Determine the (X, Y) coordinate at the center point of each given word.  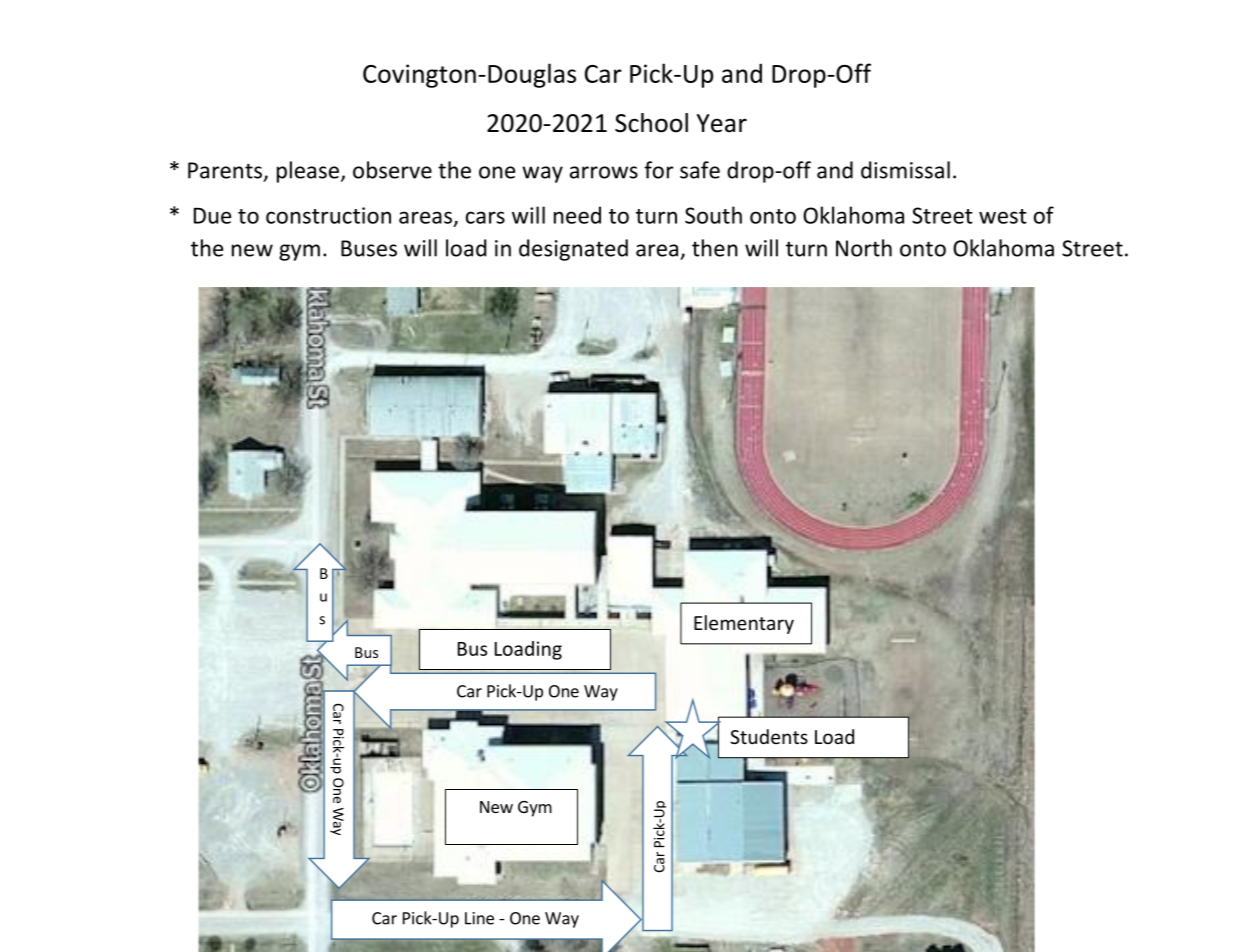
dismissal (905, 170)
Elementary (744, 624)
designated (573, 250)
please (309, 172)
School (651, 123)
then (715, 248)
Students (769, 736)
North (864, 248)
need (577, 215)
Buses (369, 248)
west (1003, 216)
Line (479, 918)
